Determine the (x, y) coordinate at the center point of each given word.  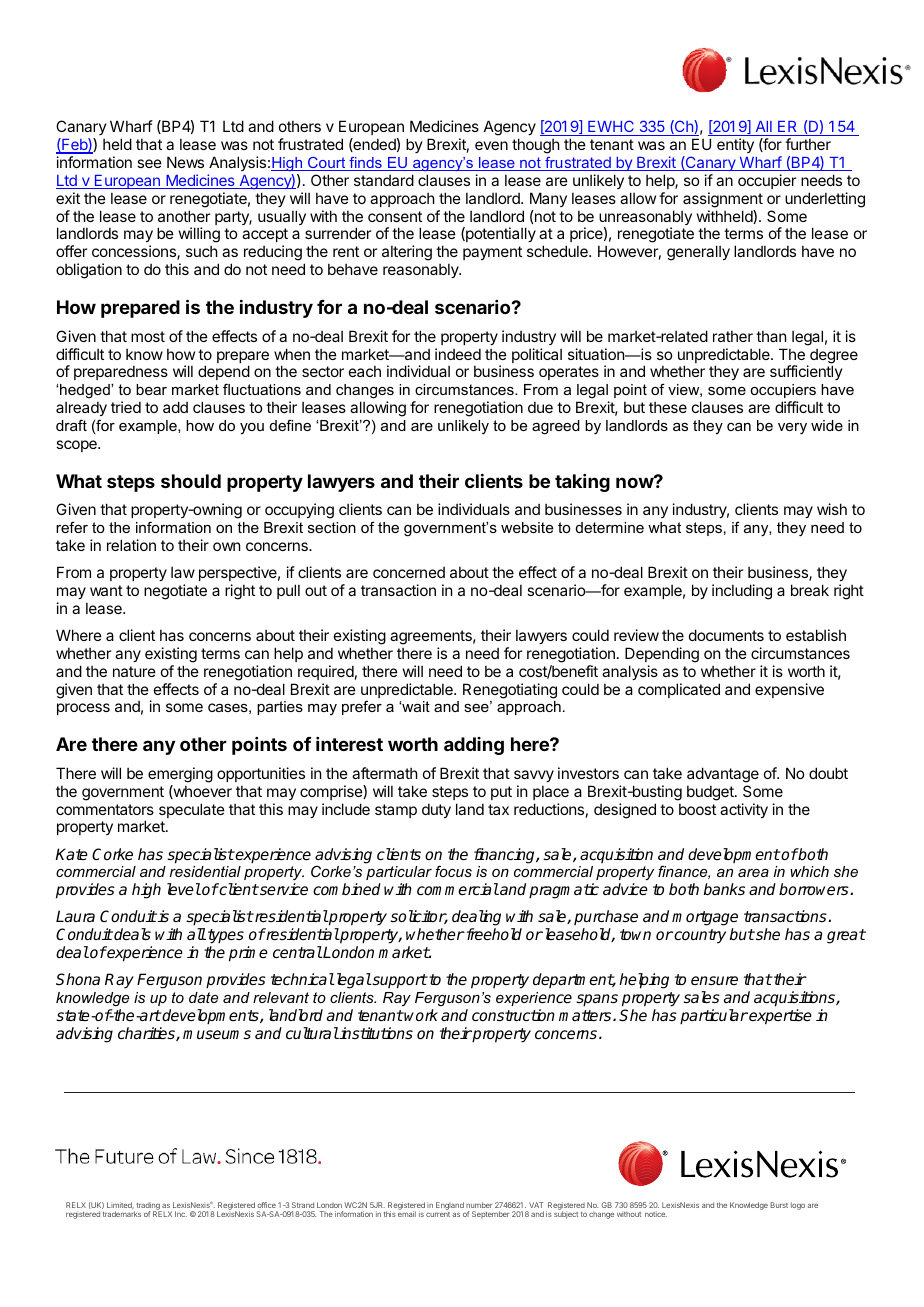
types (226, 936)
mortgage (705, 920)
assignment (723, 200)
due (540, 407)
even (491, 145)
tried (126, 407)
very (792, 429)
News (185, 162)
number (479, 1205)
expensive (789, 690)
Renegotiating (510, 691)
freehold (493, 934)
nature (134, 671)
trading (147, 1207)
